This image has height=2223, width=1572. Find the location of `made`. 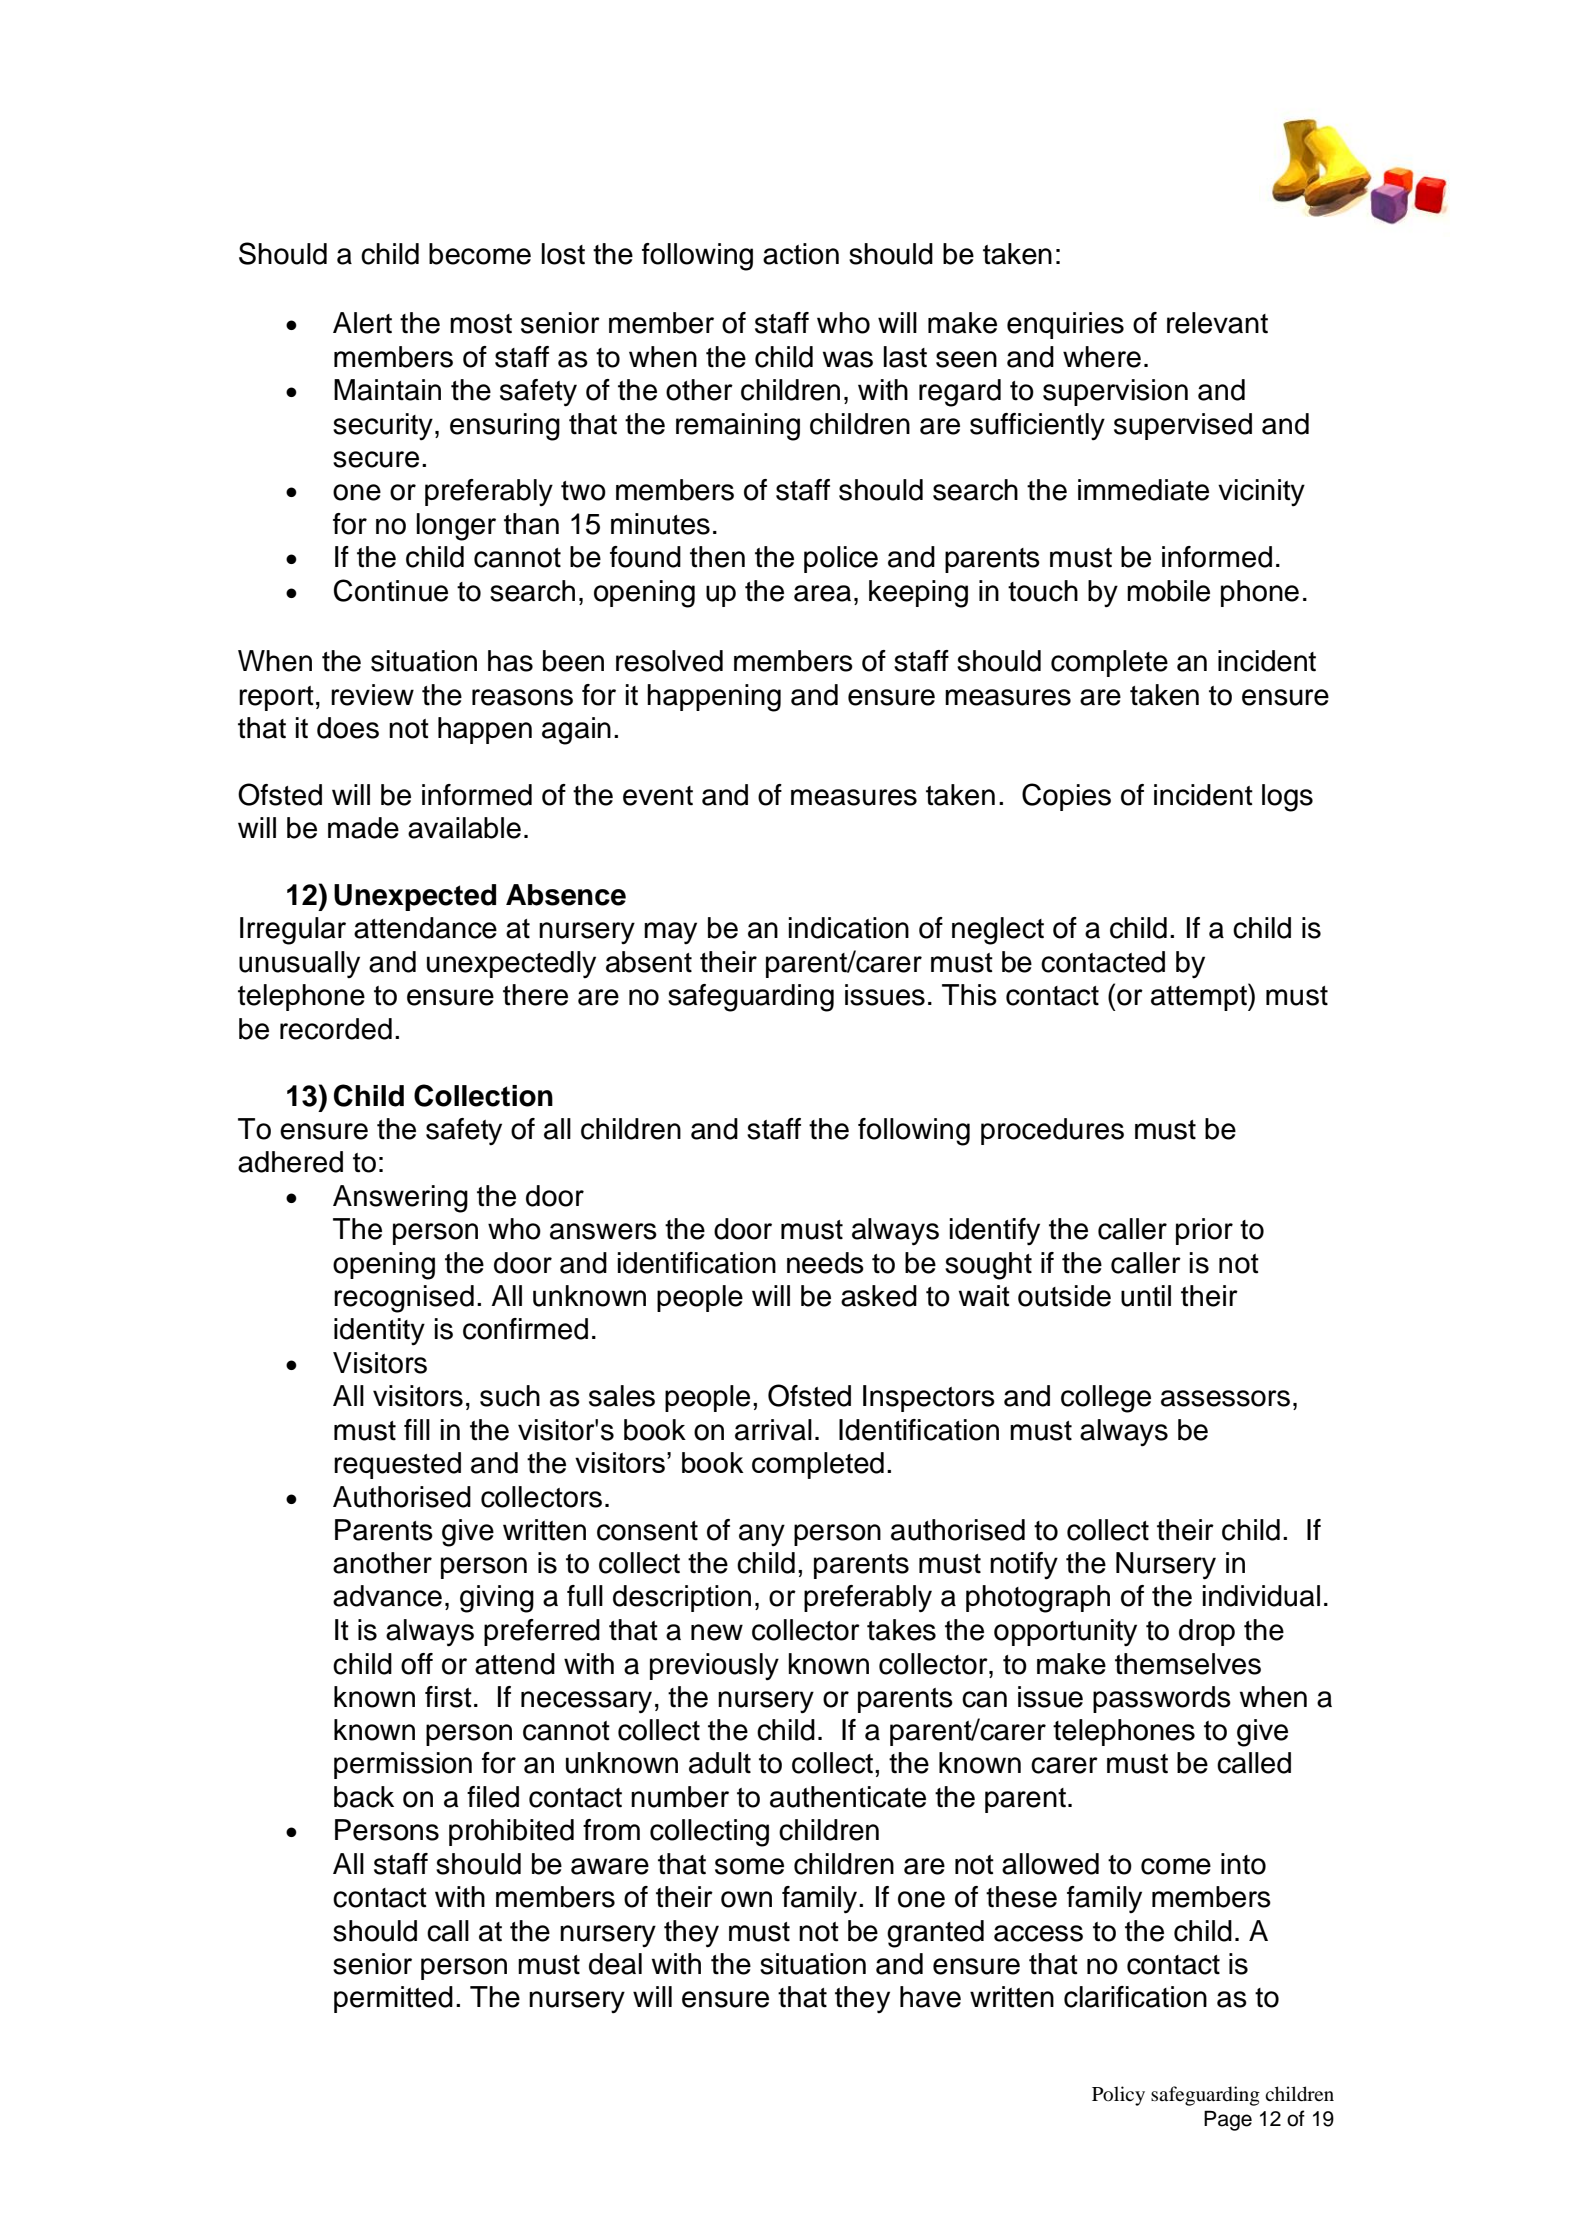

made is located at coordinates (363, 828).
